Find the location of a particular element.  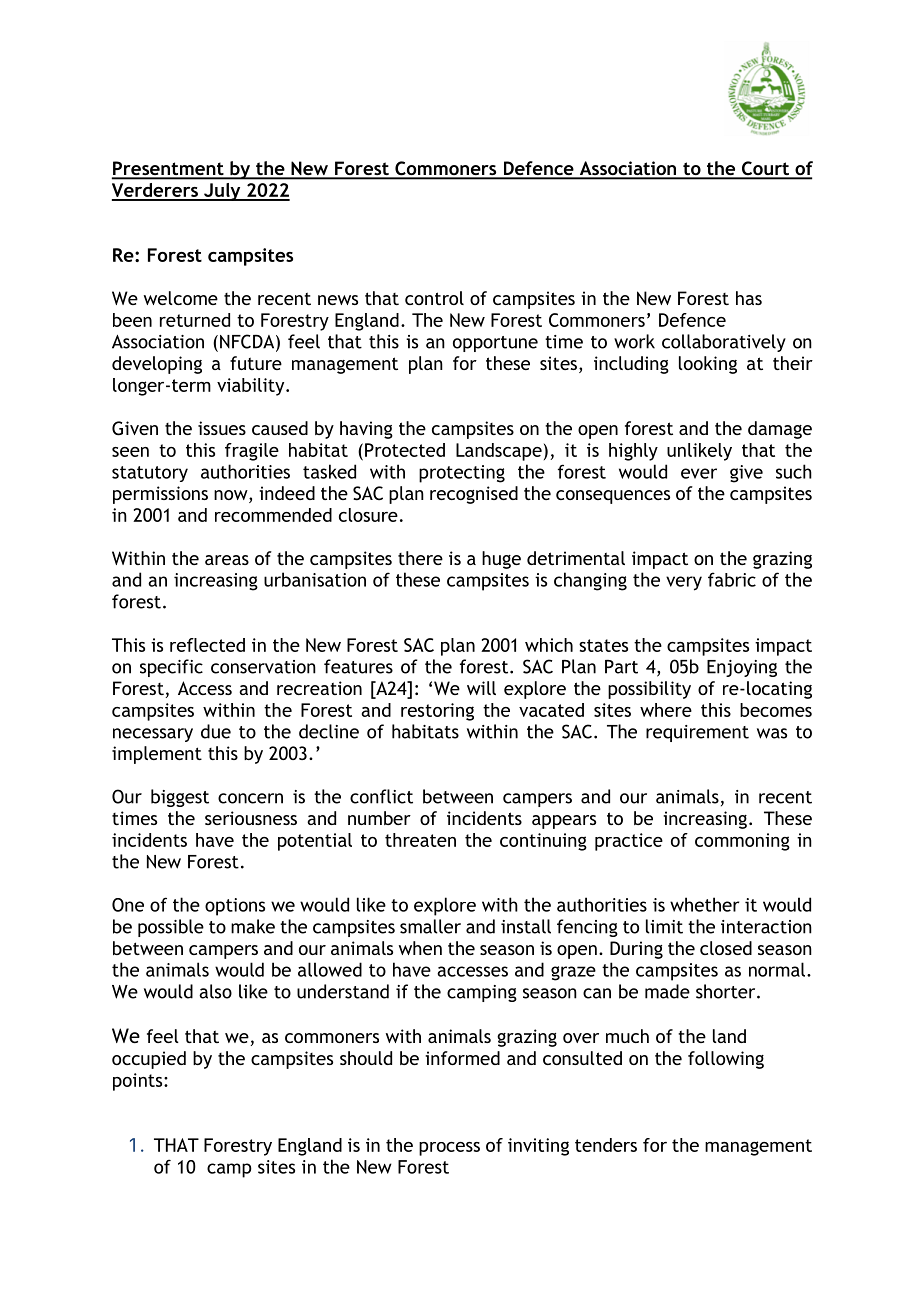

will is located at coordinates (481, 688).
